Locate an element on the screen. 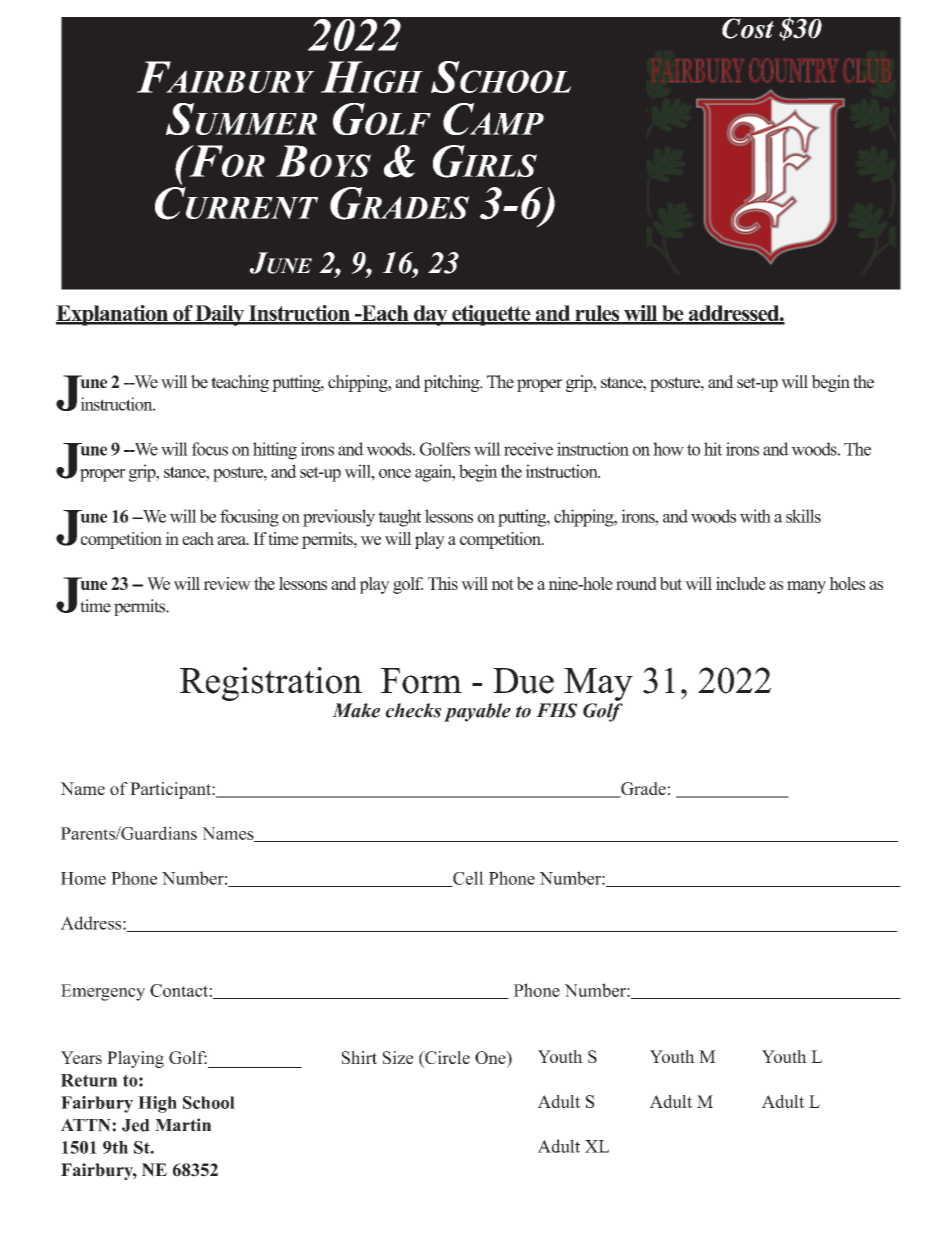  Martin is located at coordinates (183, 1124).
